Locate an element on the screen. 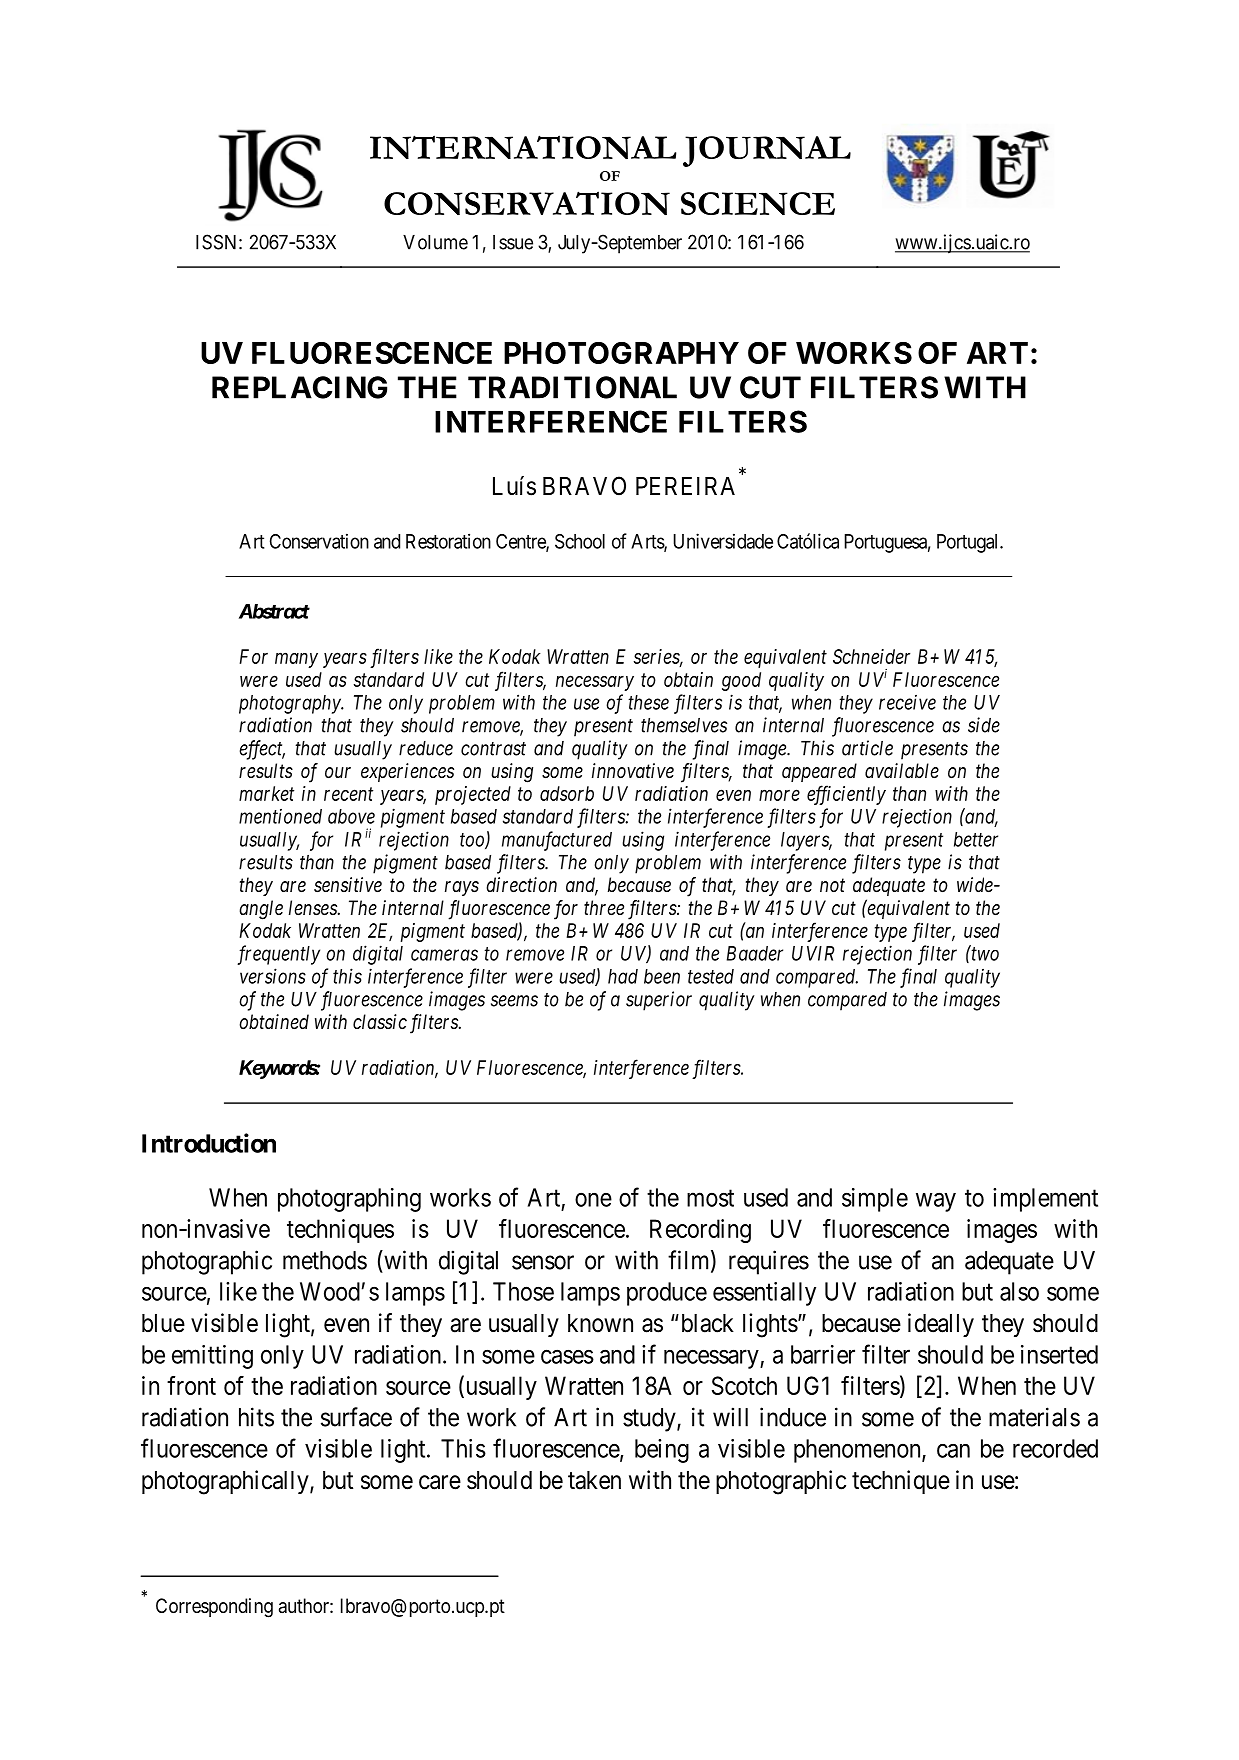 This screenshot has width=1239, height=1760. three is located at coordinates (604, 907).
